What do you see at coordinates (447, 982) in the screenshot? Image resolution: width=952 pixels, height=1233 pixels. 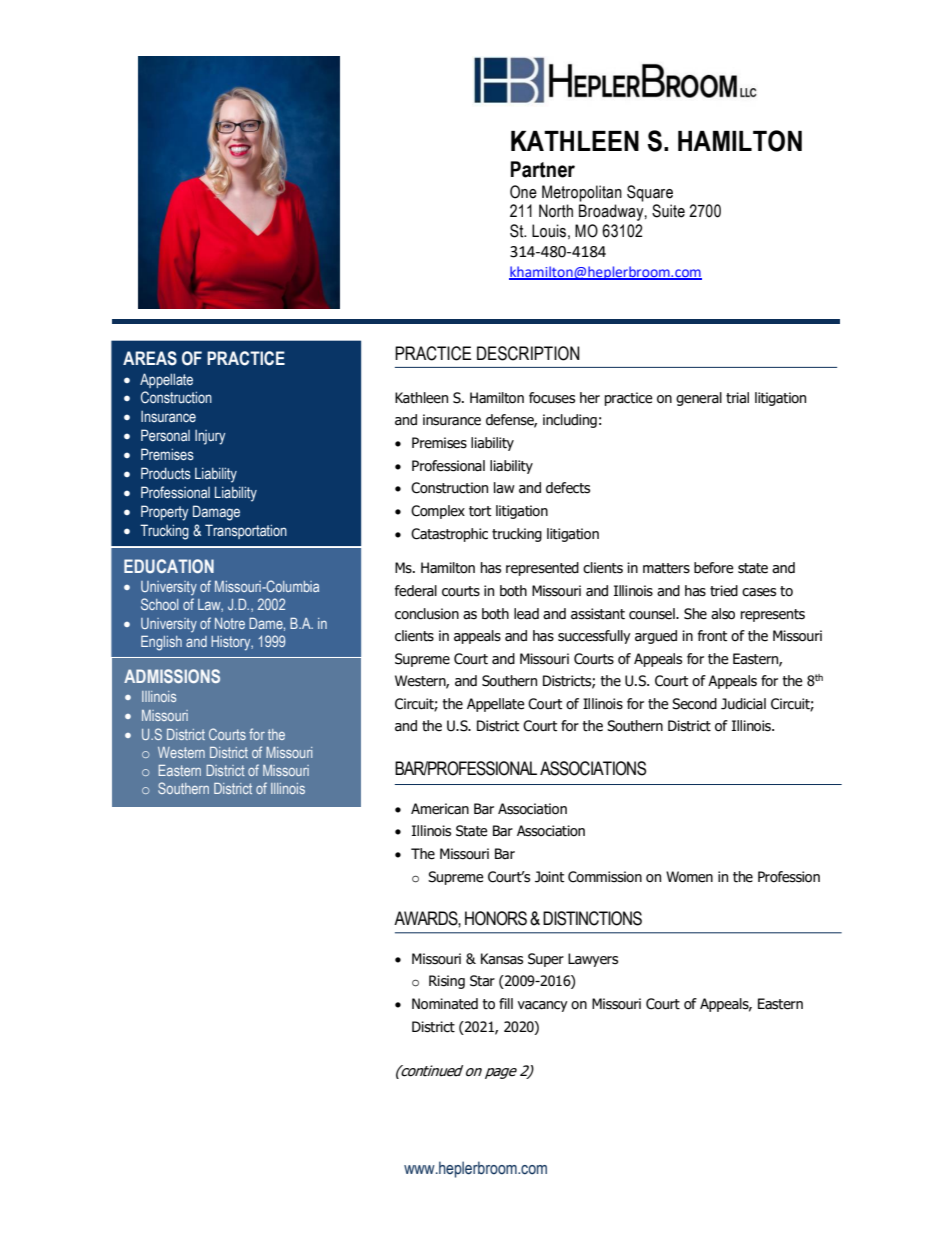 I see `Rising` at bounding box center [447, 982].
